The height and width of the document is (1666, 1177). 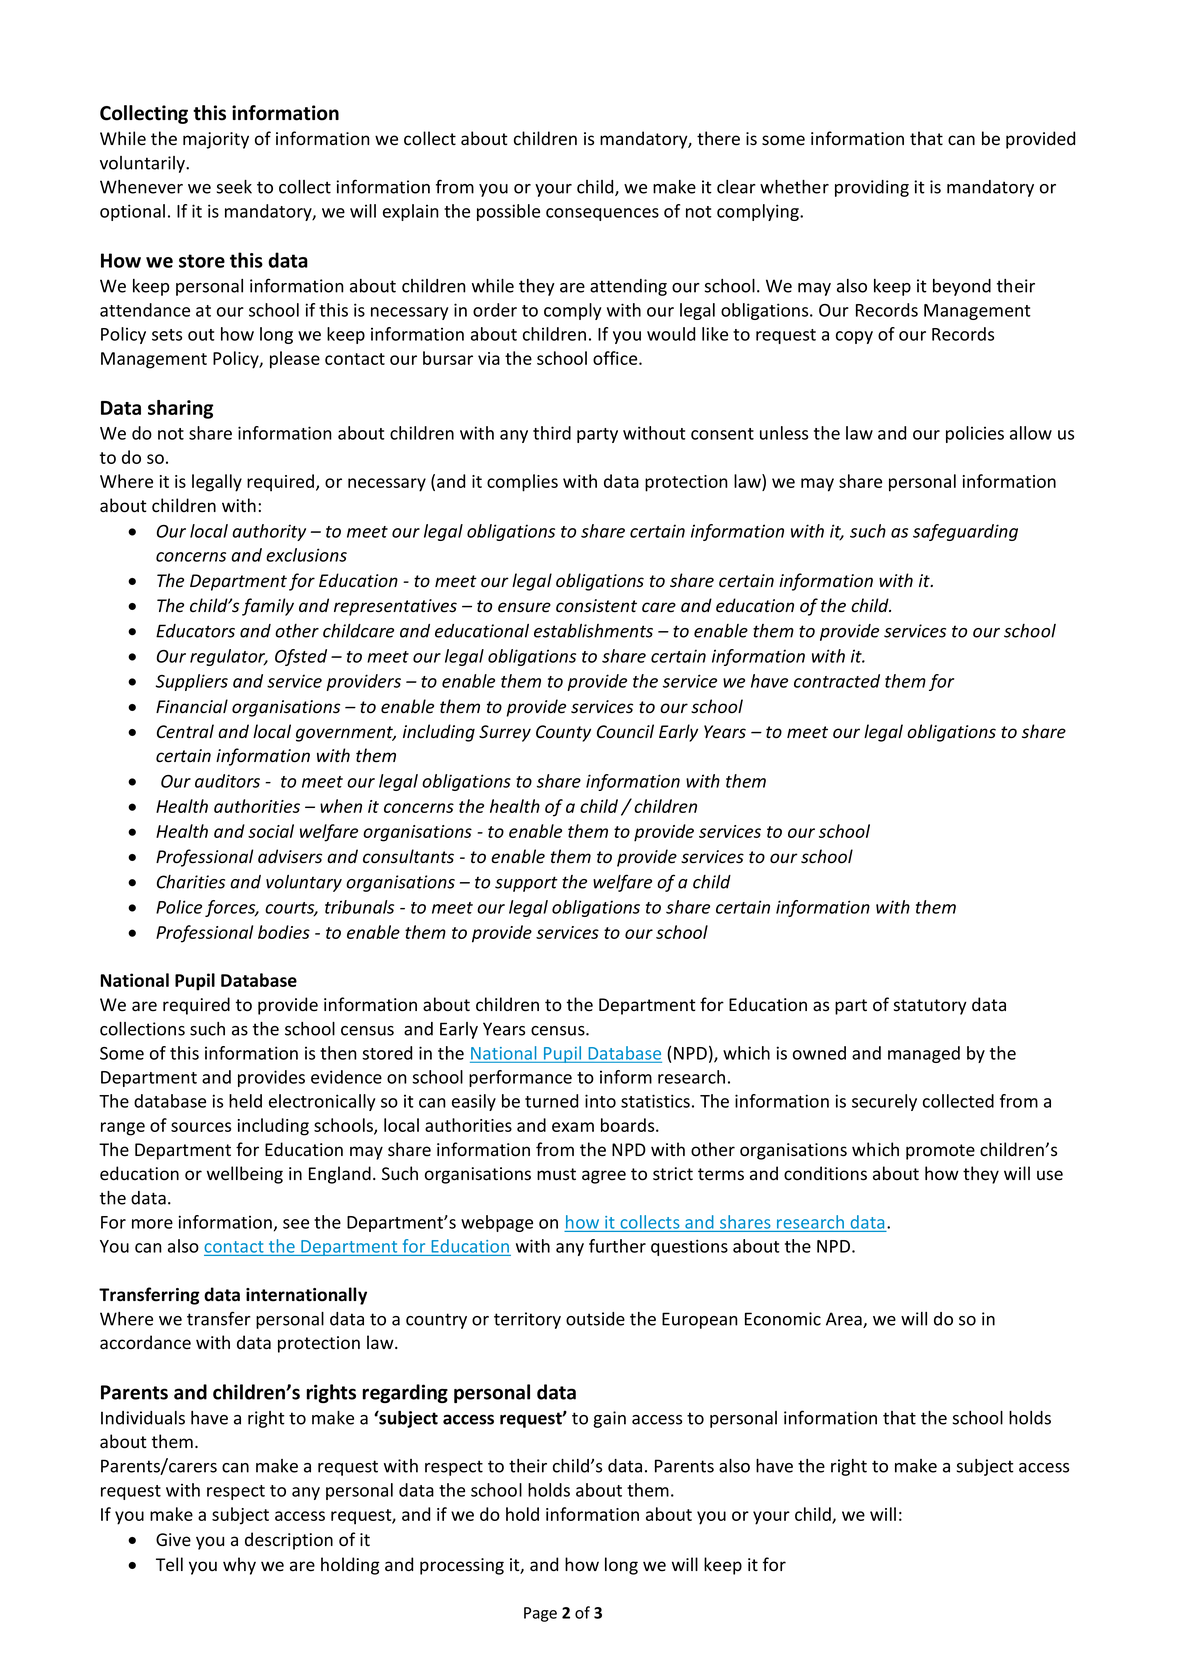 What do you see at coordinates (239, 1566) in the document?
I see `why` at bounding box center [239, 1566].
